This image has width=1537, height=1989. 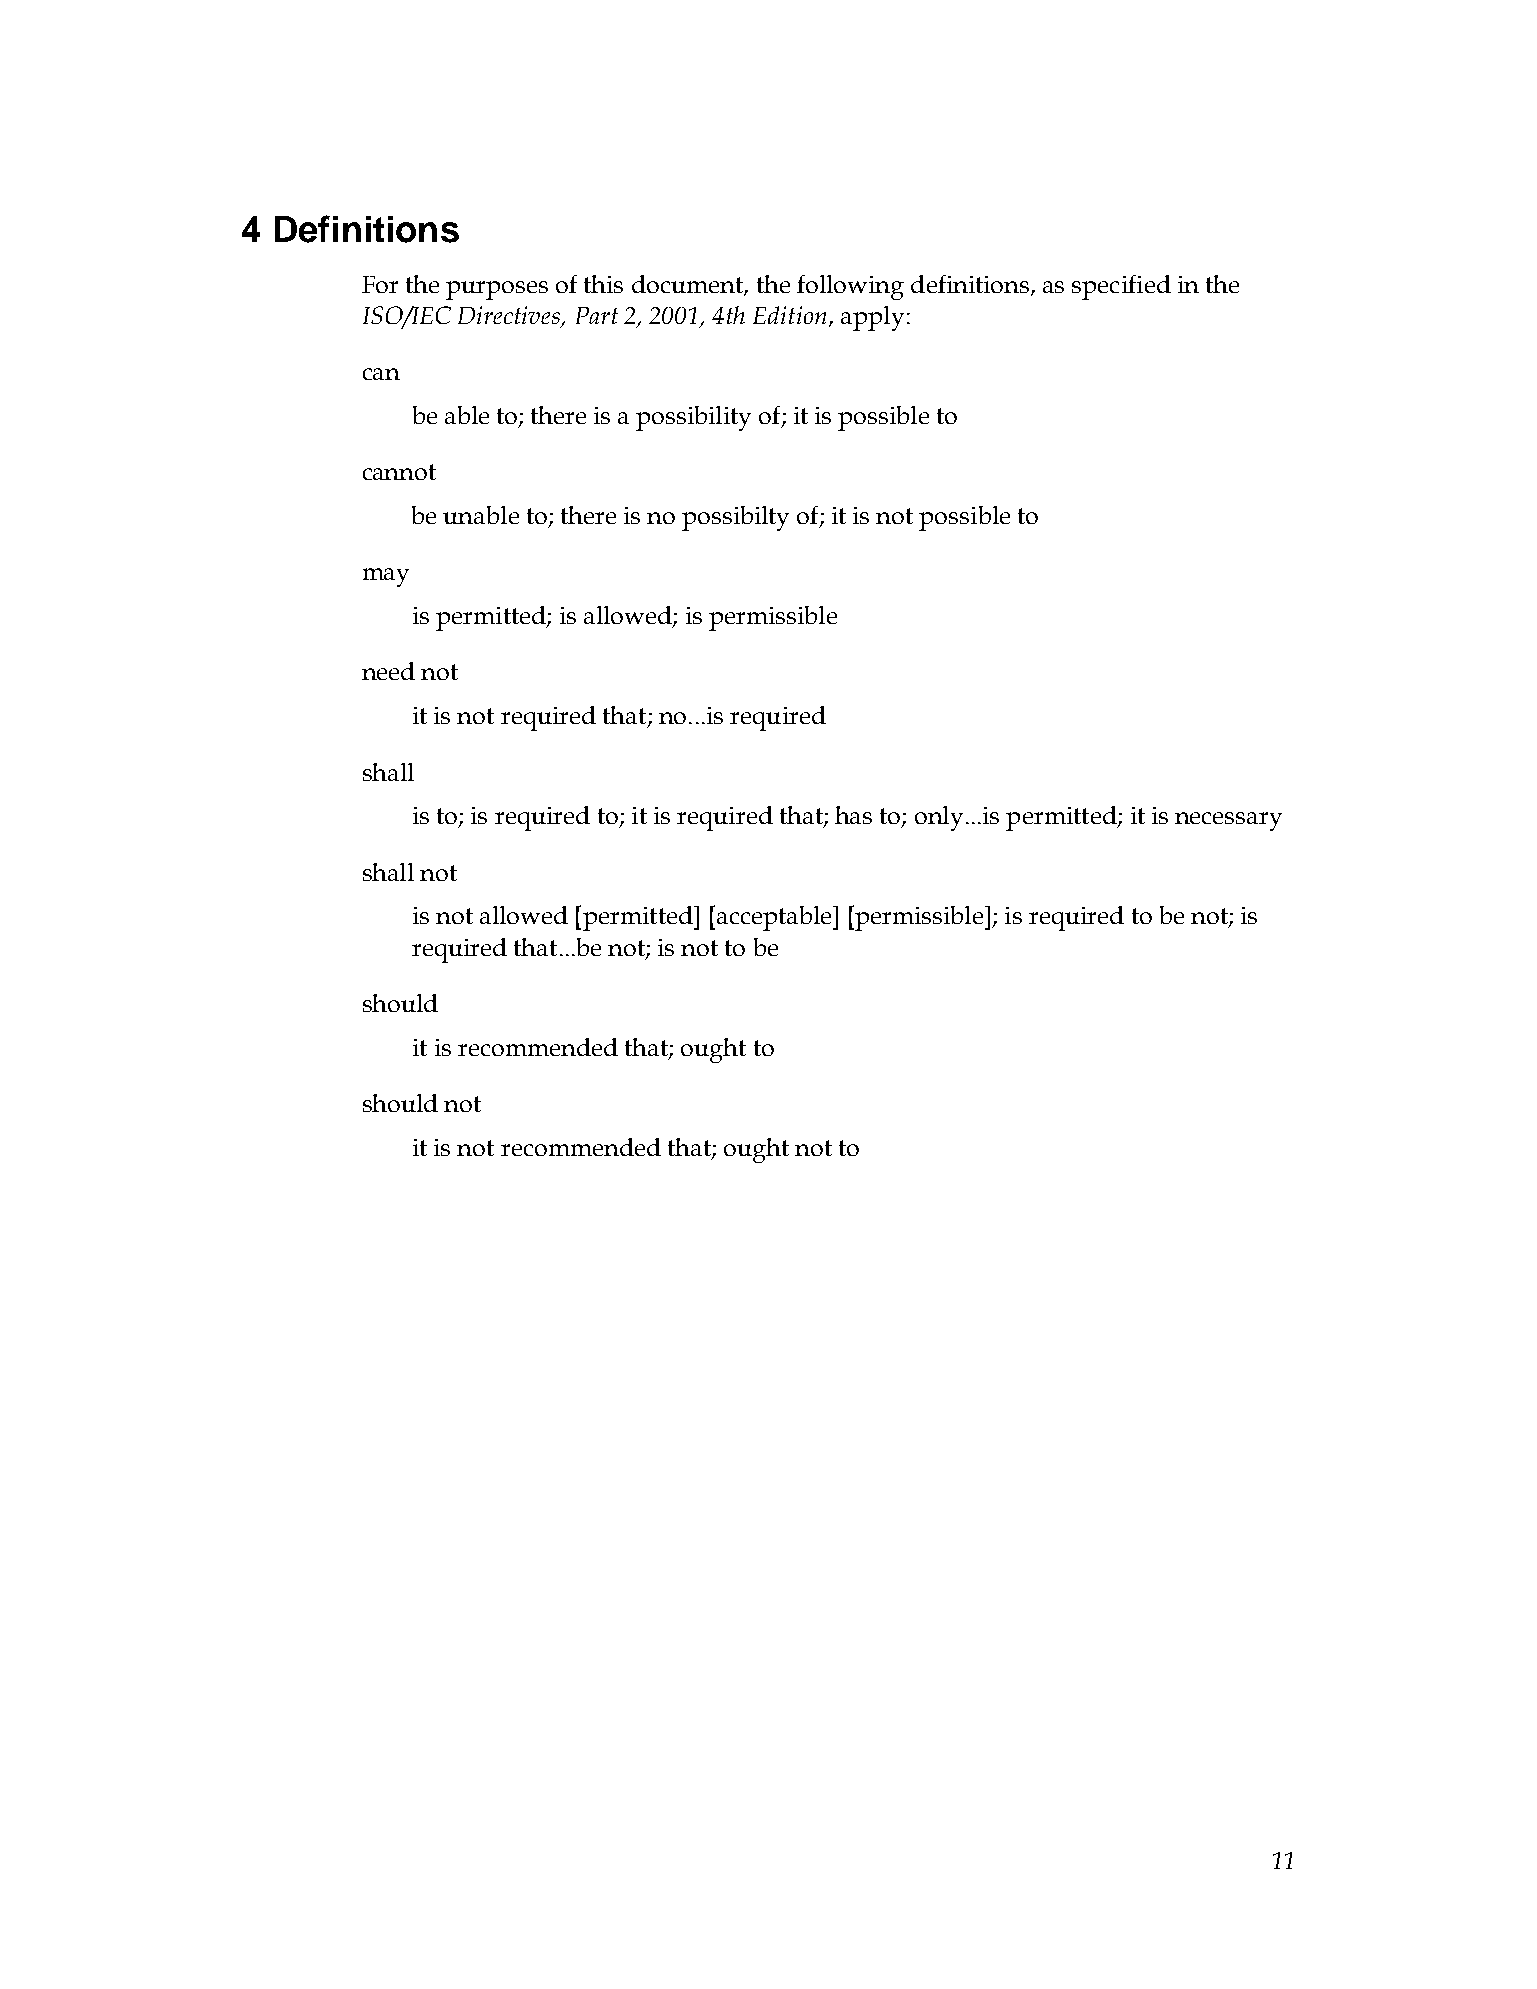 I want to click on has, so click(x=853, y=815).
